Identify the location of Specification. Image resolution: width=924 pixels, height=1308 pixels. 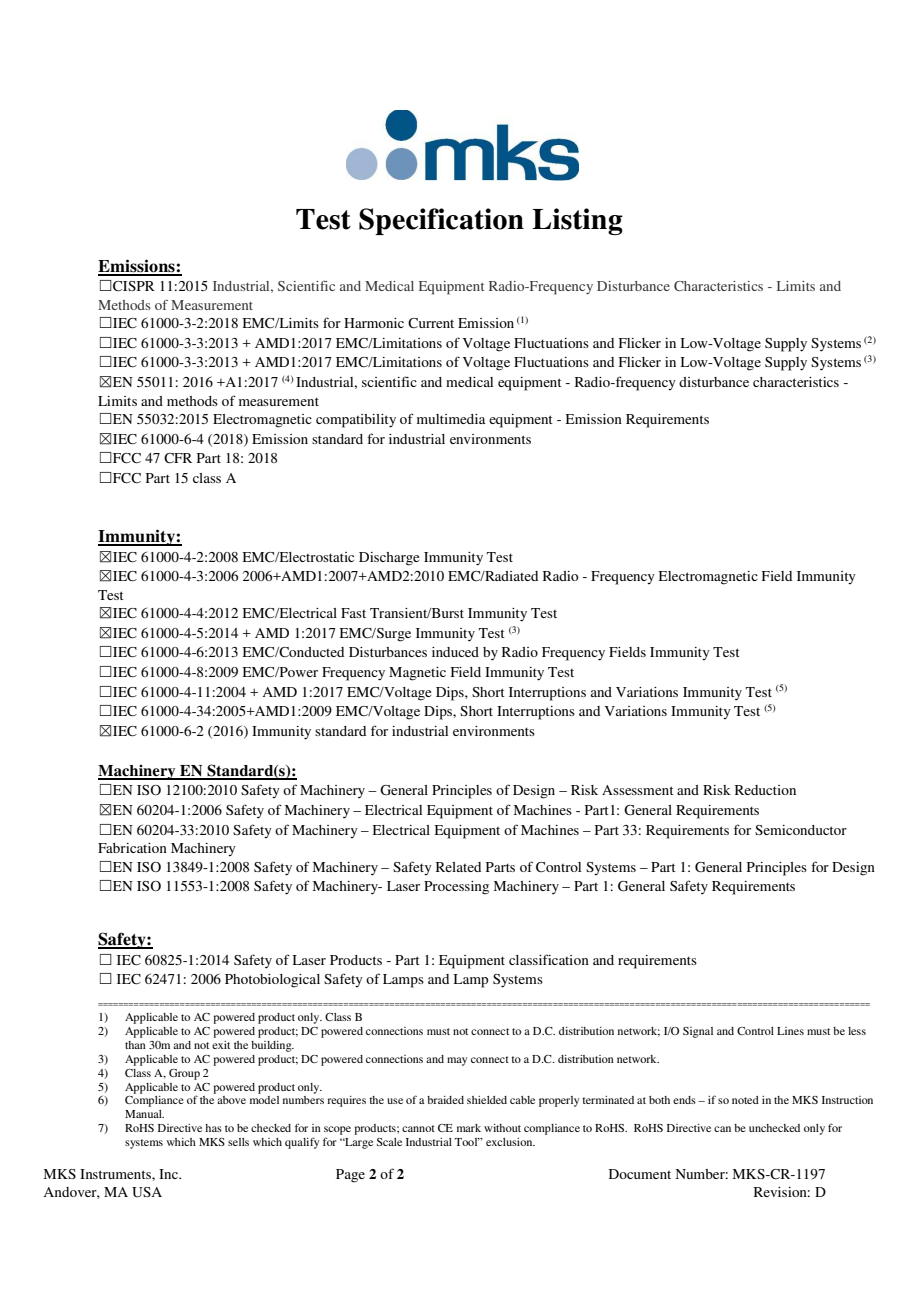
(441, 221).
